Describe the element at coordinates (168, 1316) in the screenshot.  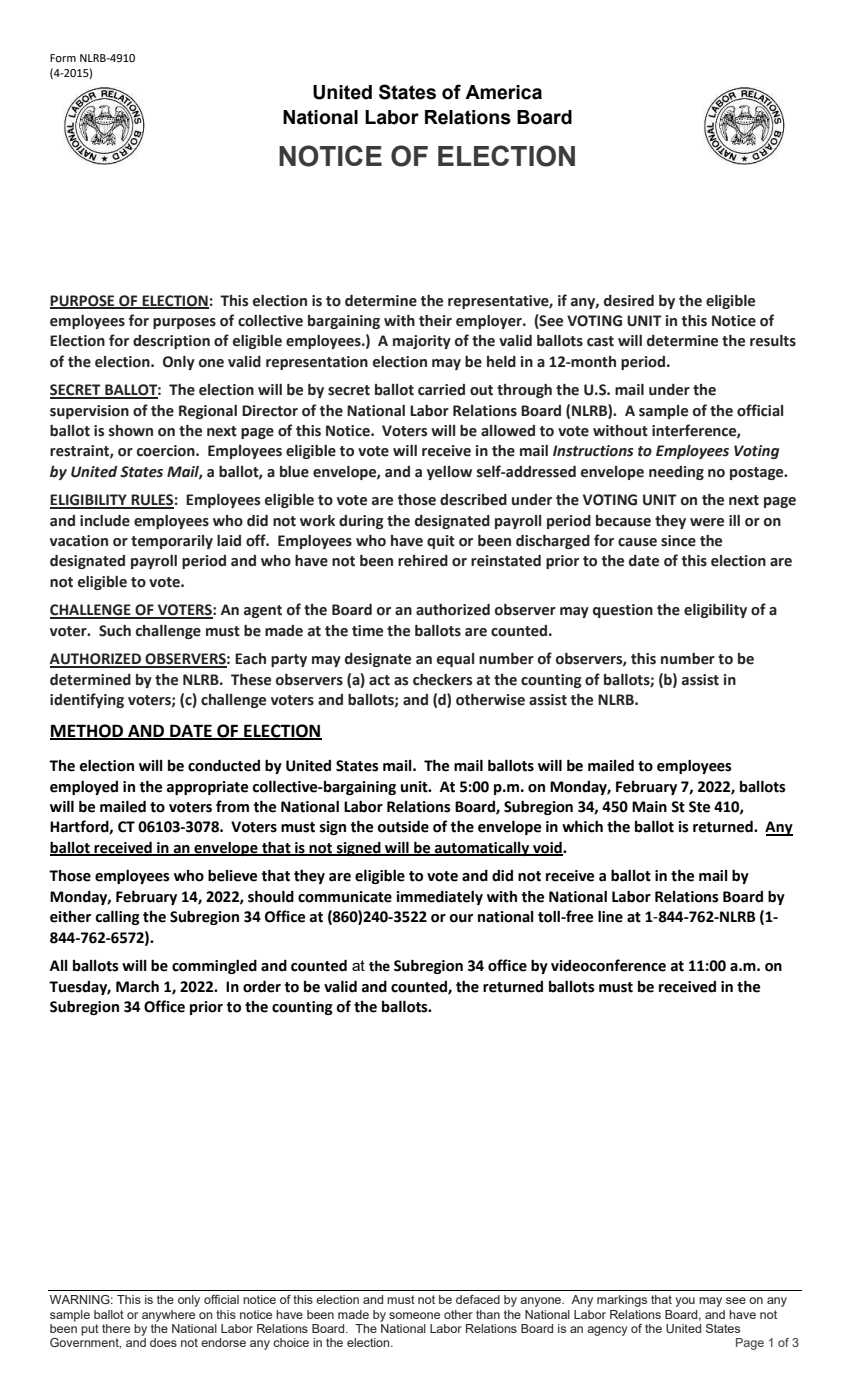
I see `anywhere` at that location.
